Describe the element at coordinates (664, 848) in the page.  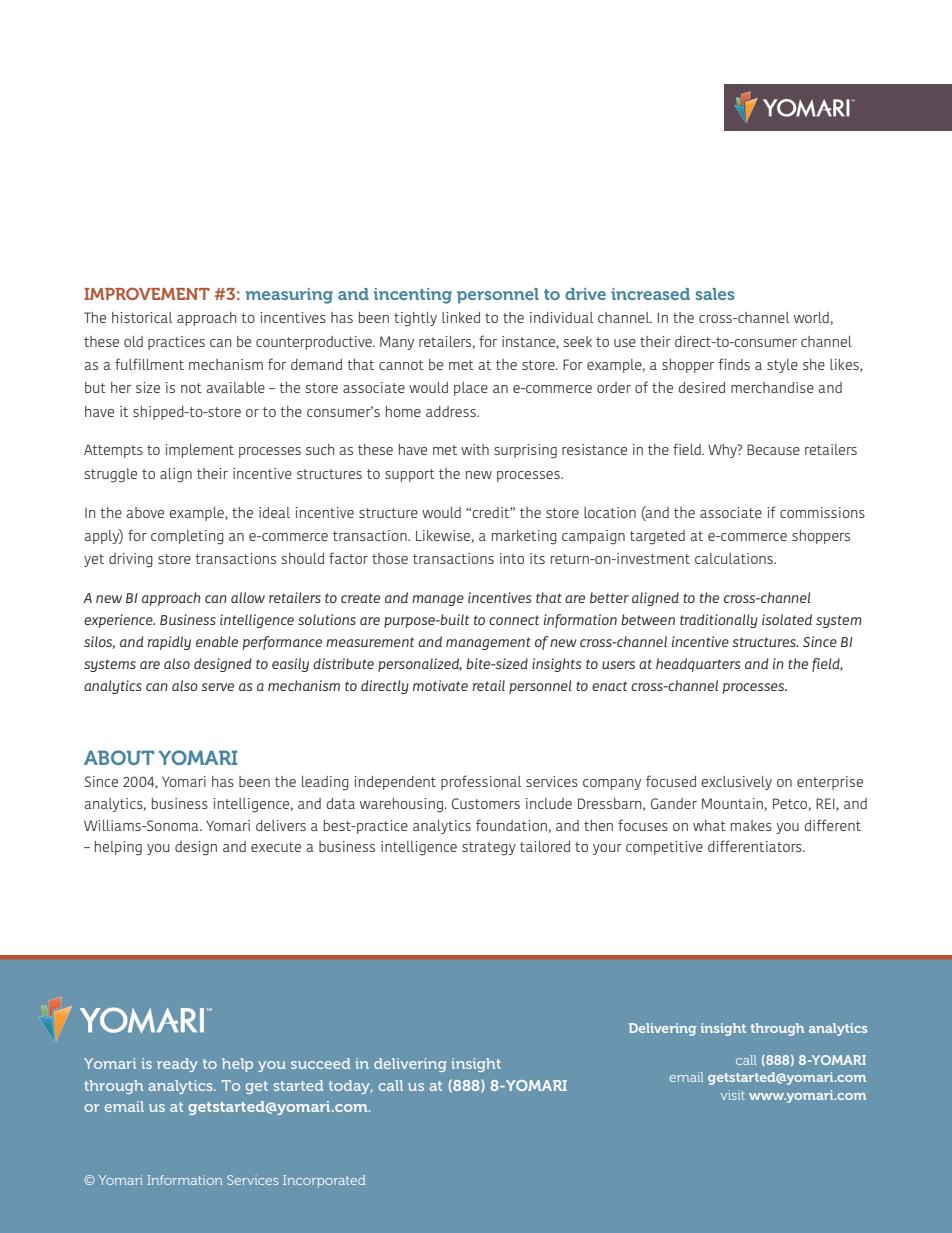
I see `competitive` at that location.
